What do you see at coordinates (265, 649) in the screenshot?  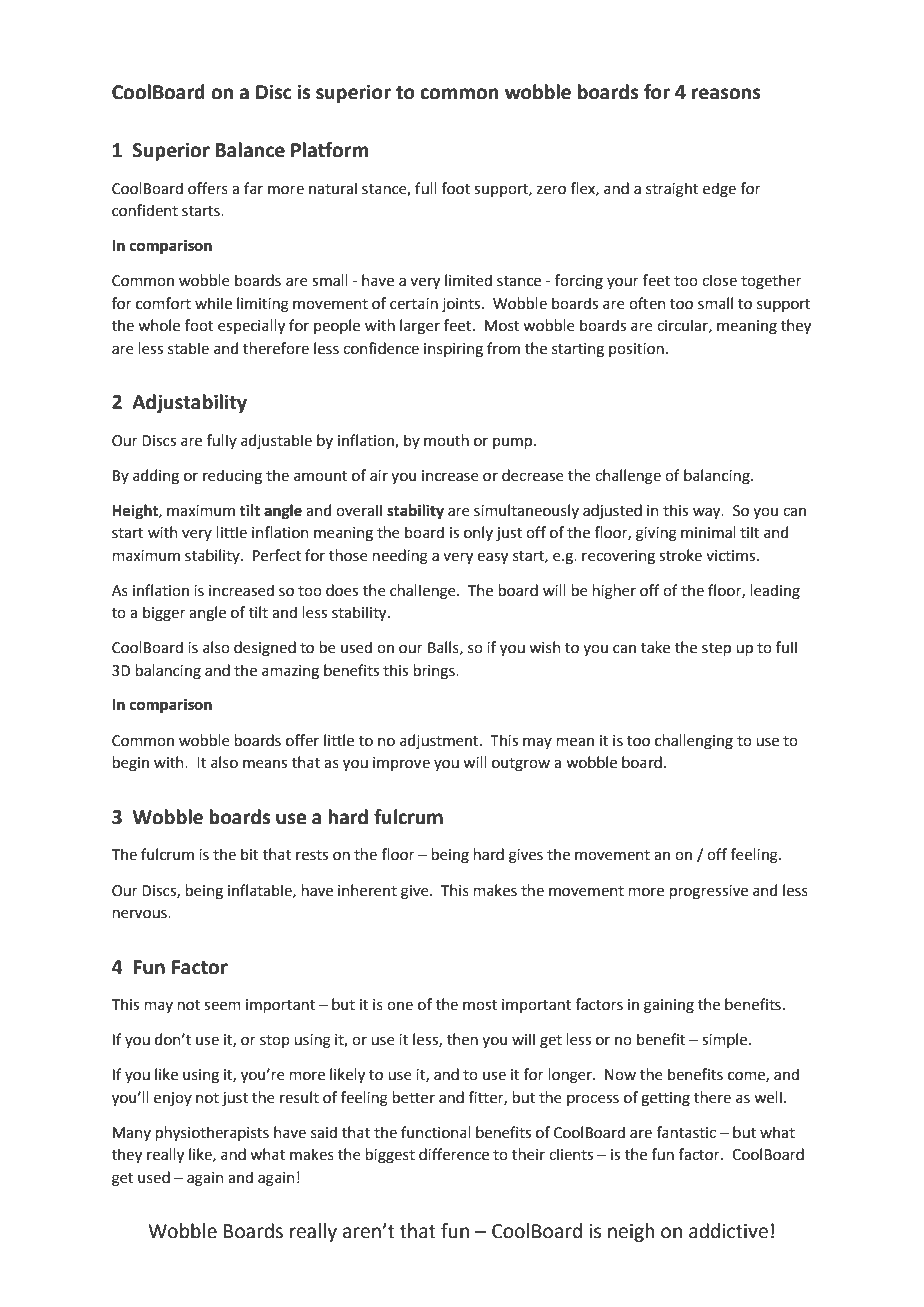 I see `designed` at bounding box center [265, 649].
